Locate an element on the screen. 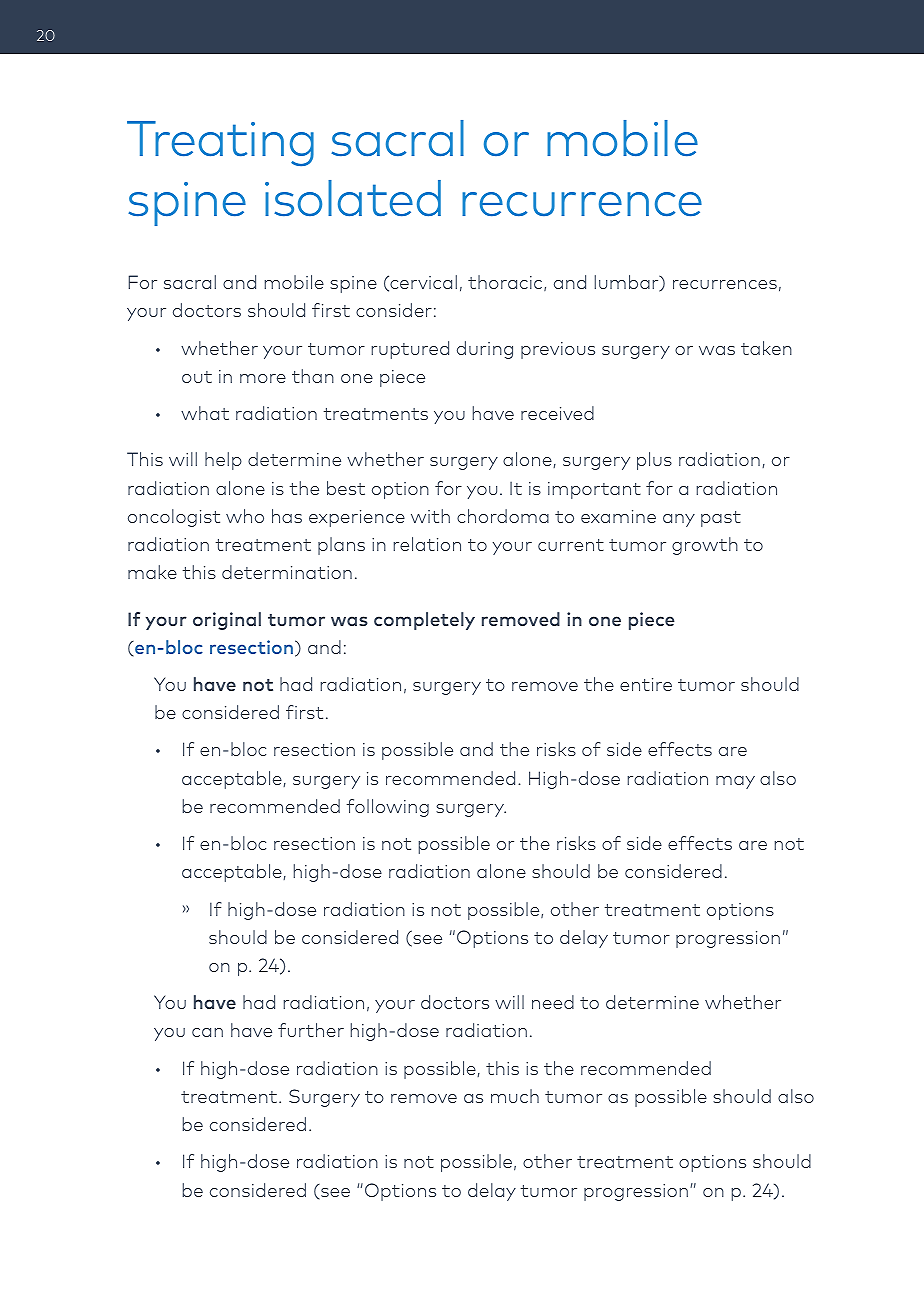 The image size is (924, 1305). plus is located at coordinates (654, 461).
